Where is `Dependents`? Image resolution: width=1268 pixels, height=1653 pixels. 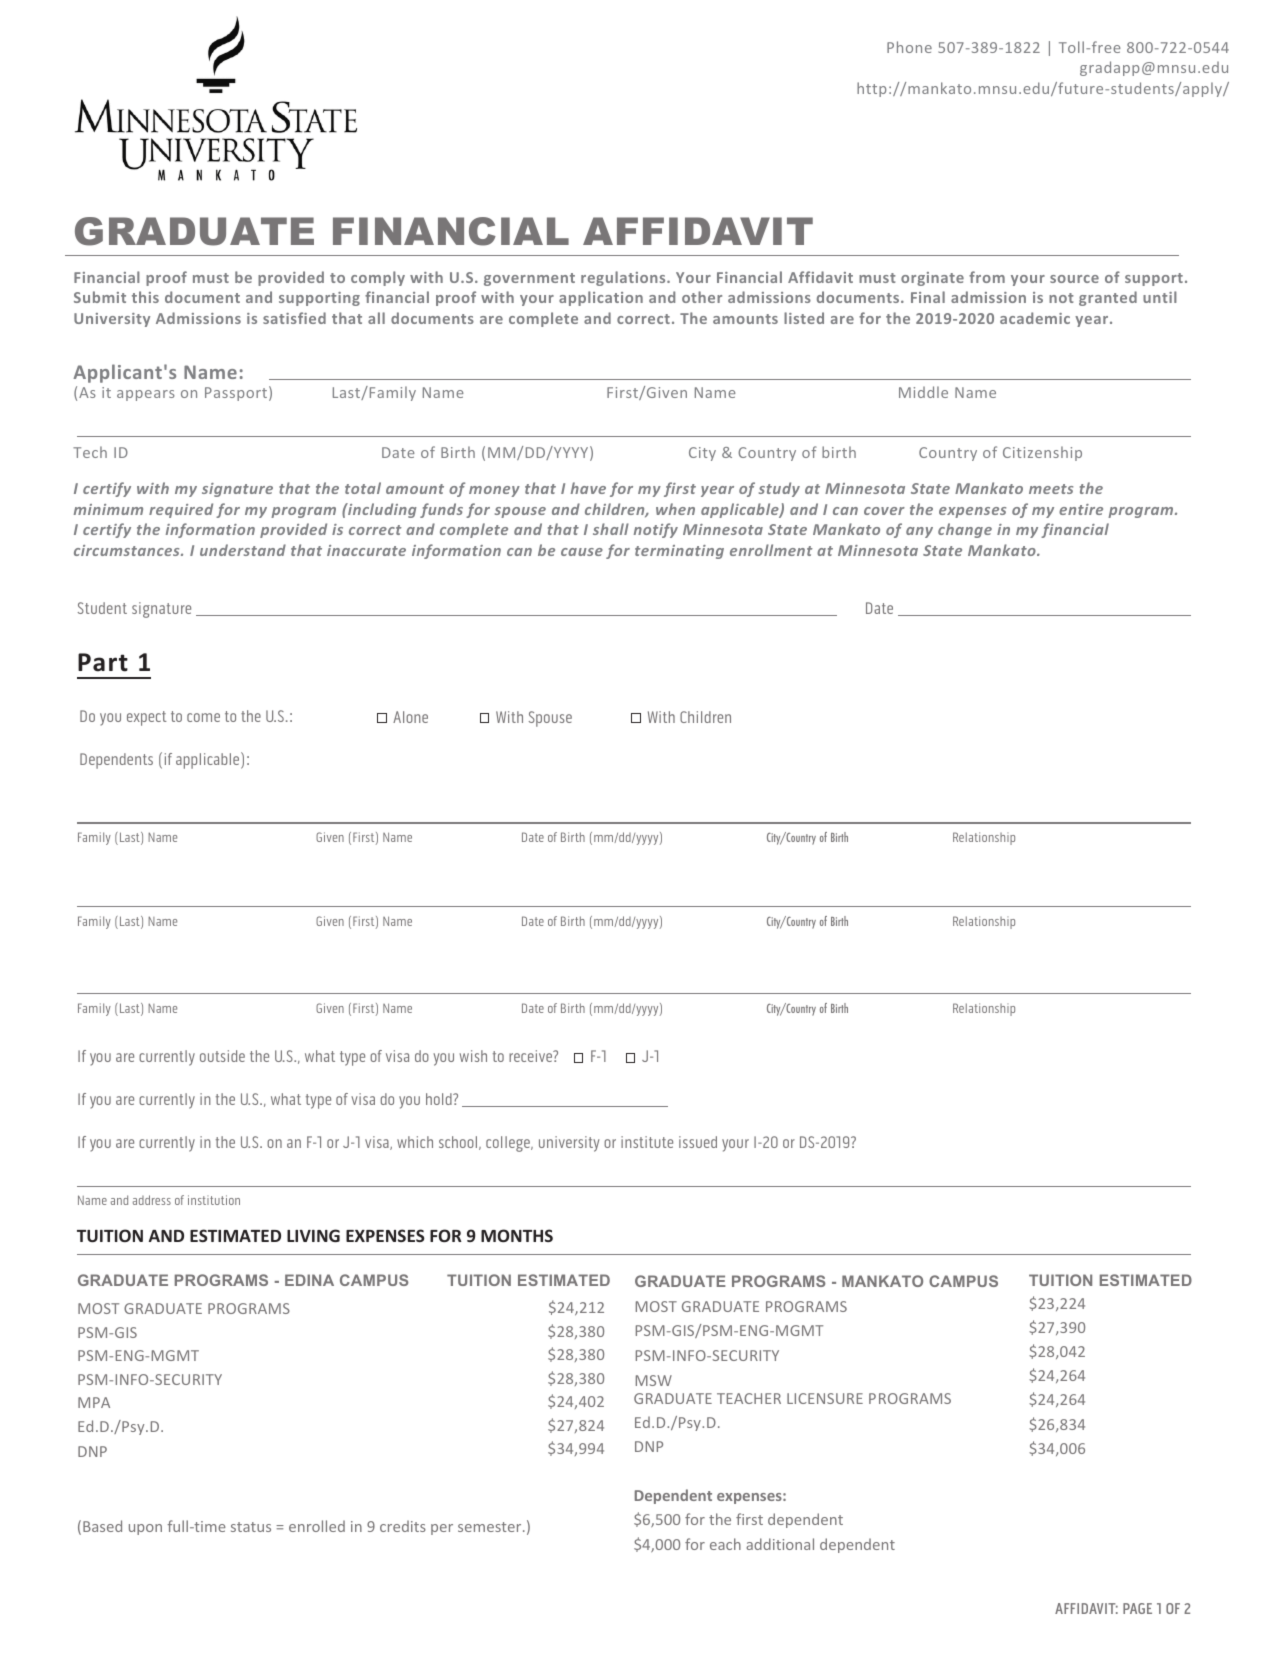
Dependents is located at coordinates (116, 761).
